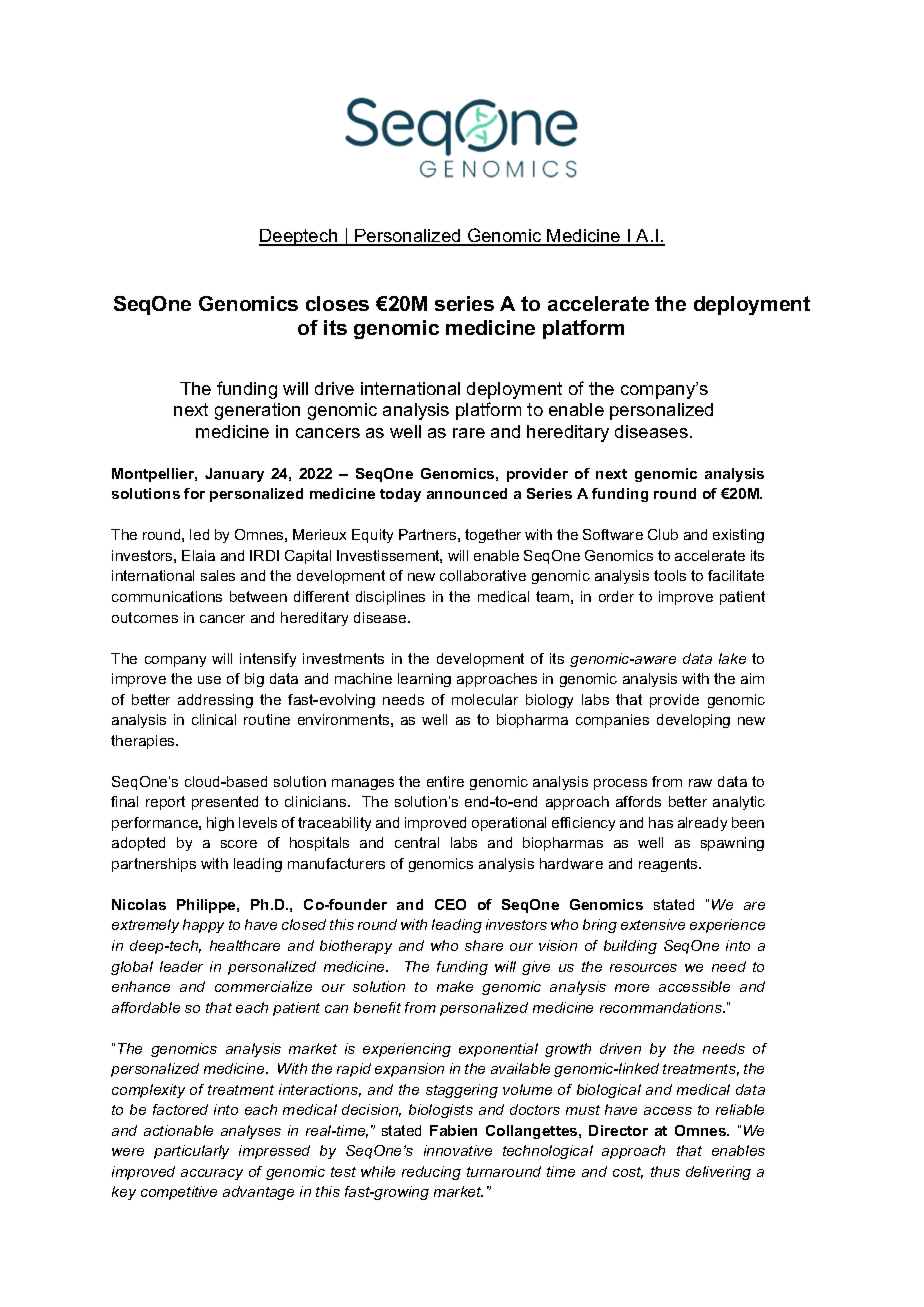 The height and width of the screenshot is (1307, 924). Describe the element at coordinates (665, 1171) in the screenshot. I see `thus` at that location.
